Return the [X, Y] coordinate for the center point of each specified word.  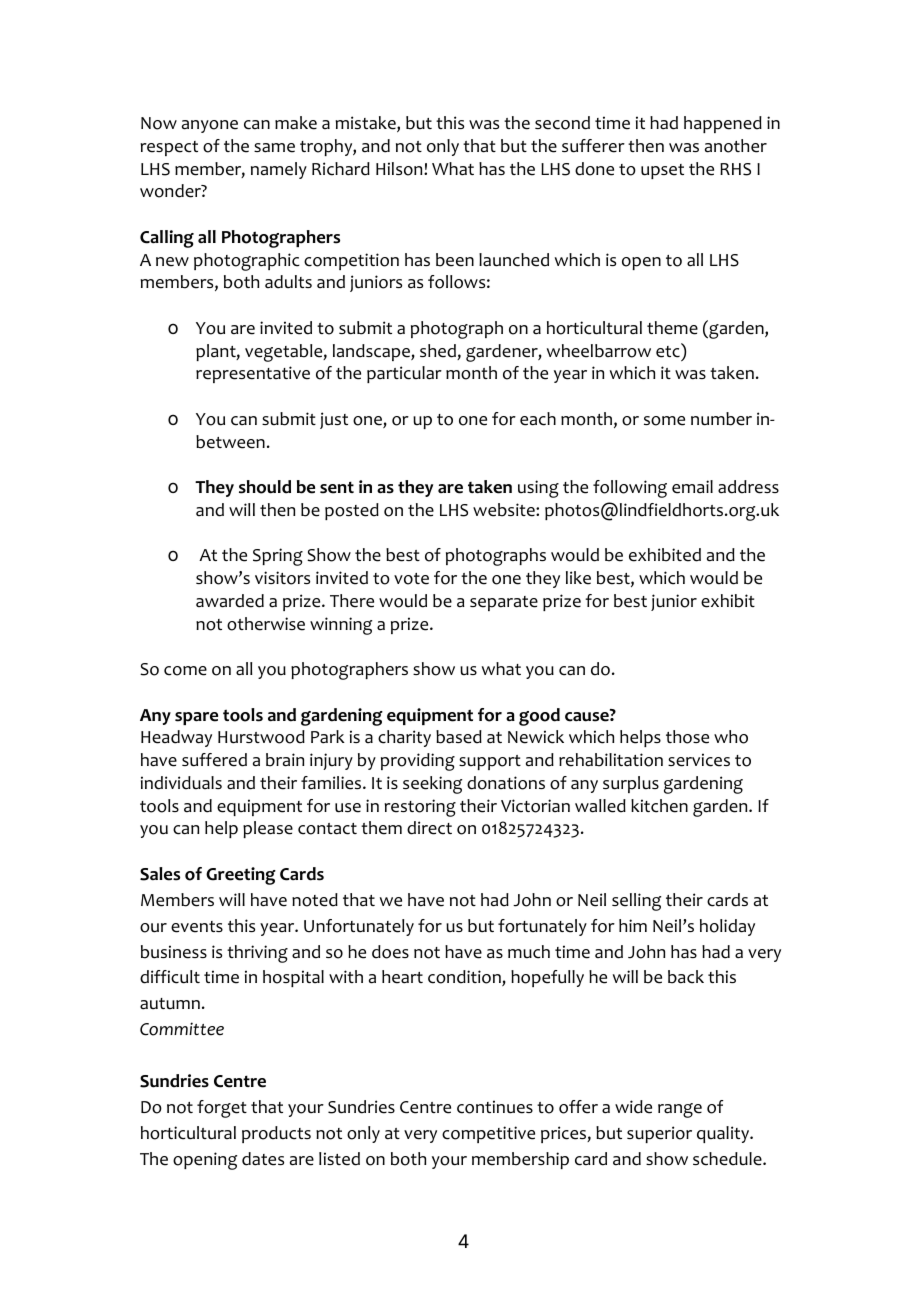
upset [662, 171]
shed [439, 352]
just [334, 420]
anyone [210, 126]
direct [429, 828]
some [664, 421]
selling [636, 902]
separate [504, 603]
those [687, 737]
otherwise [266, 624]
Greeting [241, 876]
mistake [367, 124]
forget [222, 1109]
